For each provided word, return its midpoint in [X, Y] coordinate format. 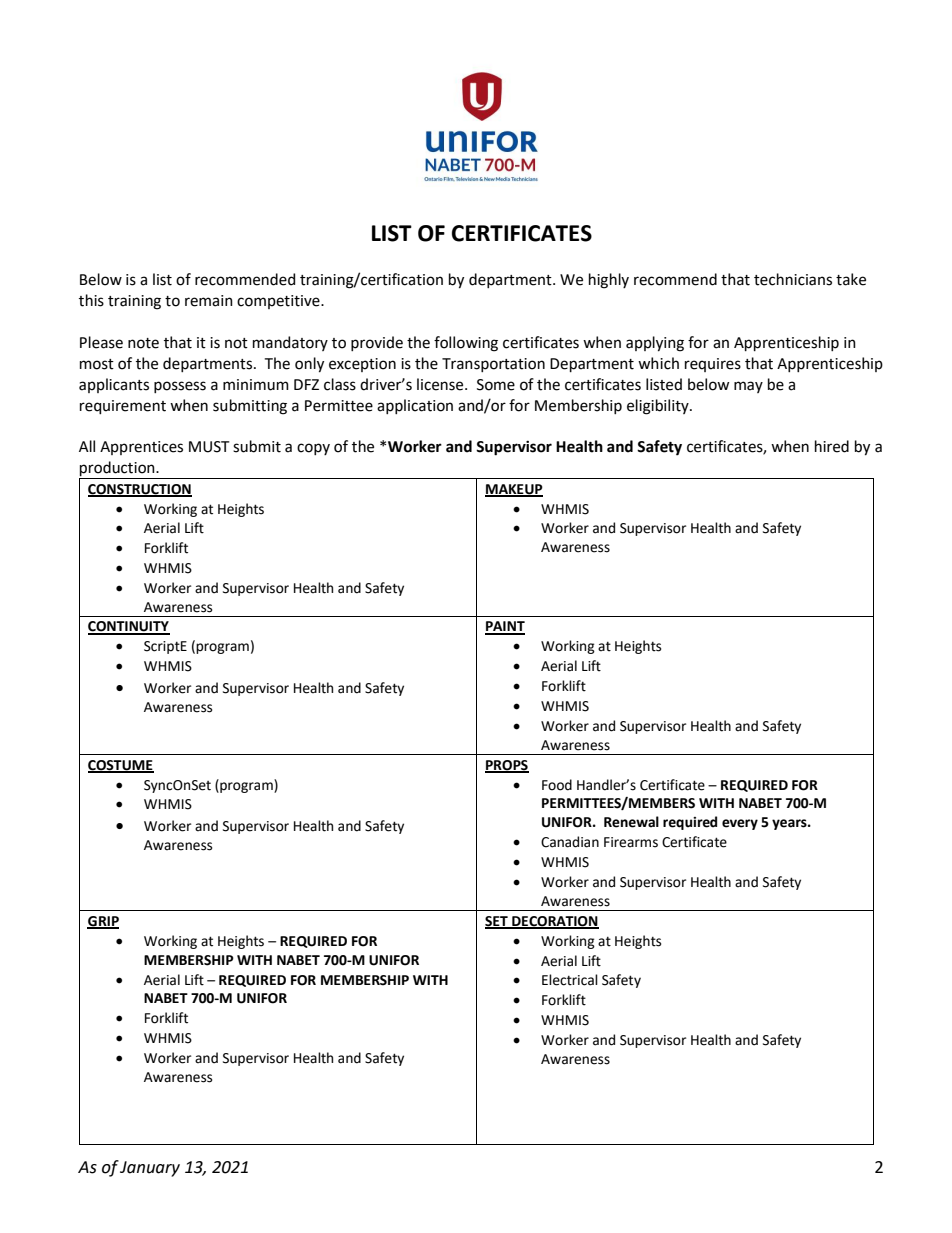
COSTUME [121, 766]
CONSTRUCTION [140, 490]
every [740, 824]
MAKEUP [514, 490]
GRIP [103, 922]
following [466, 344]
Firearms [631, 842]
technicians [793, 279]
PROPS [507, 766]
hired [832, 446]
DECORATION [554, 922]
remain [209, 301]
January [150, 1169]
